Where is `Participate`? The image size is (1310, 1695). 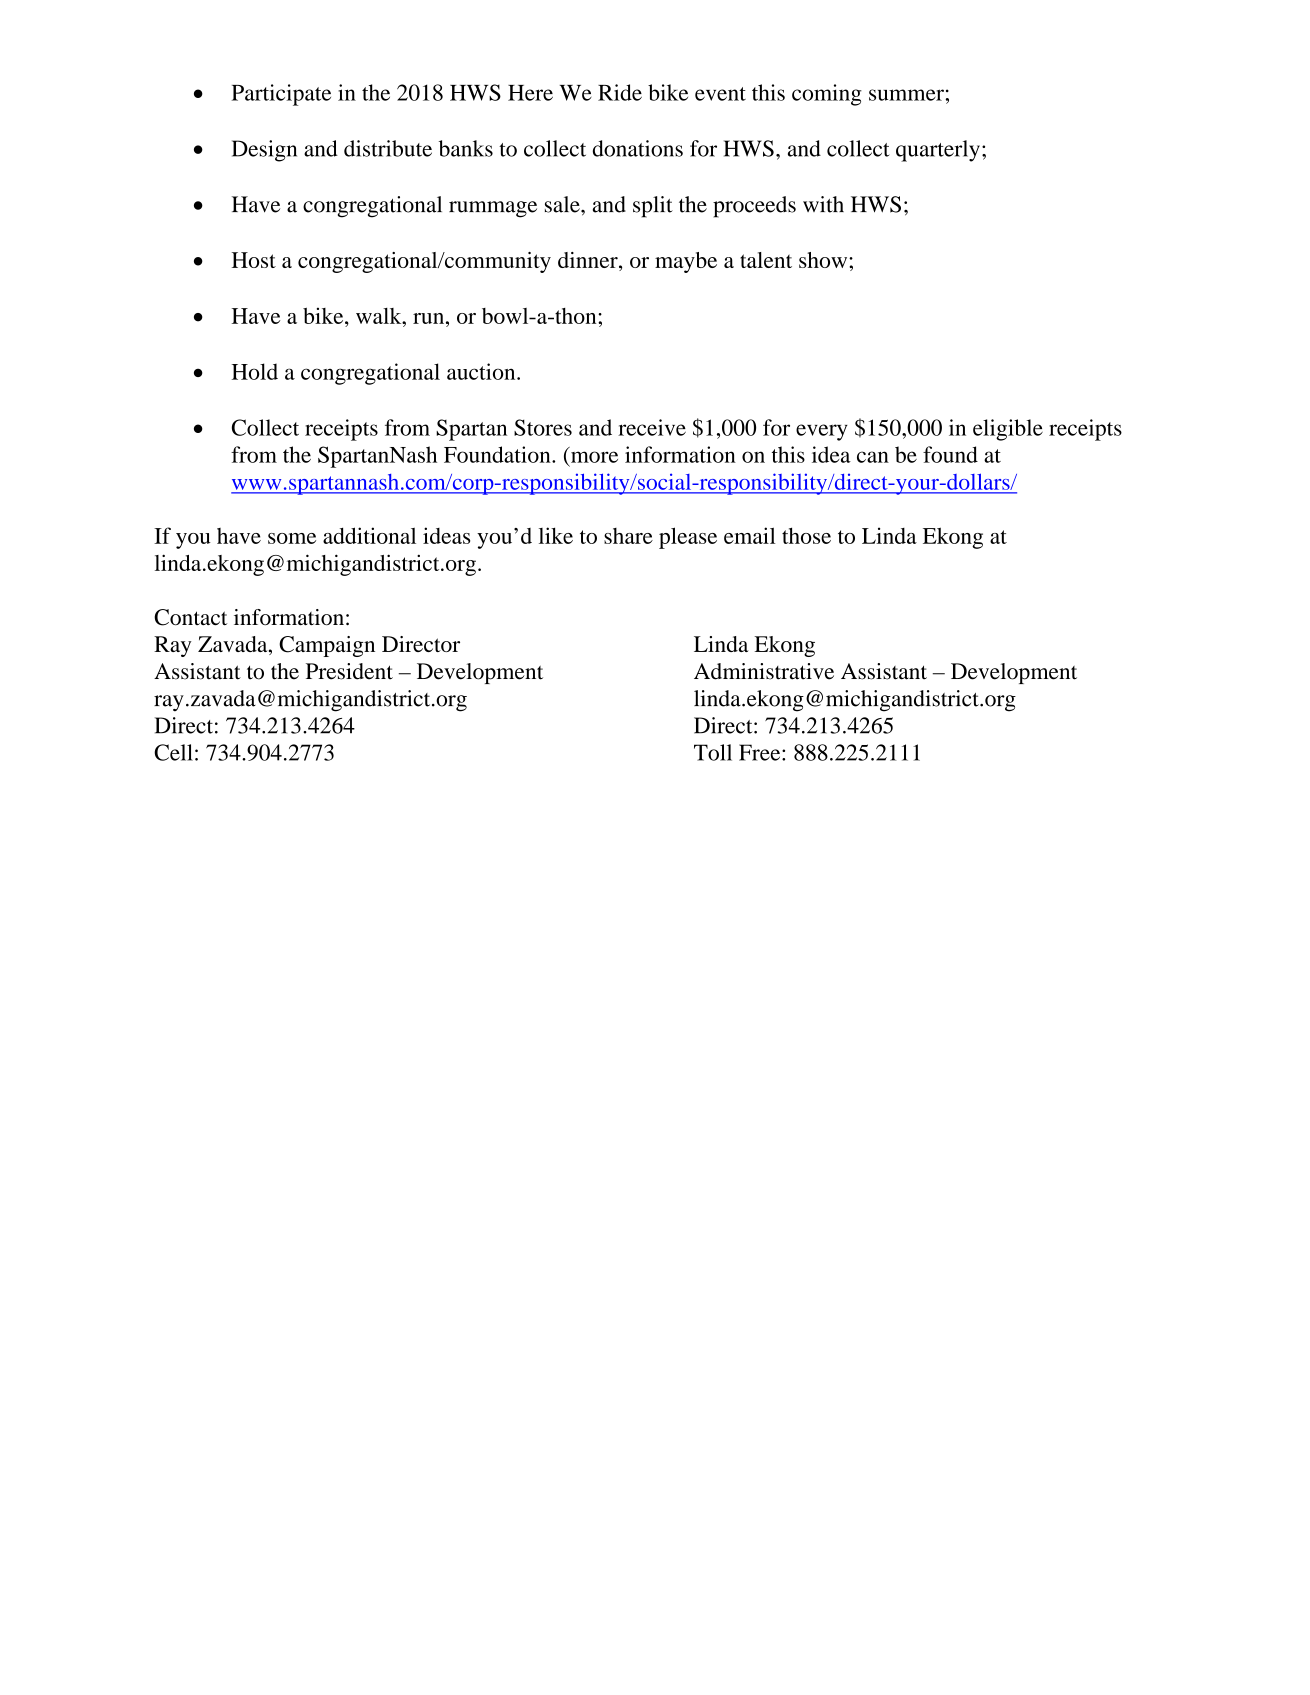 Participate is located at coordinates (281, 95).
